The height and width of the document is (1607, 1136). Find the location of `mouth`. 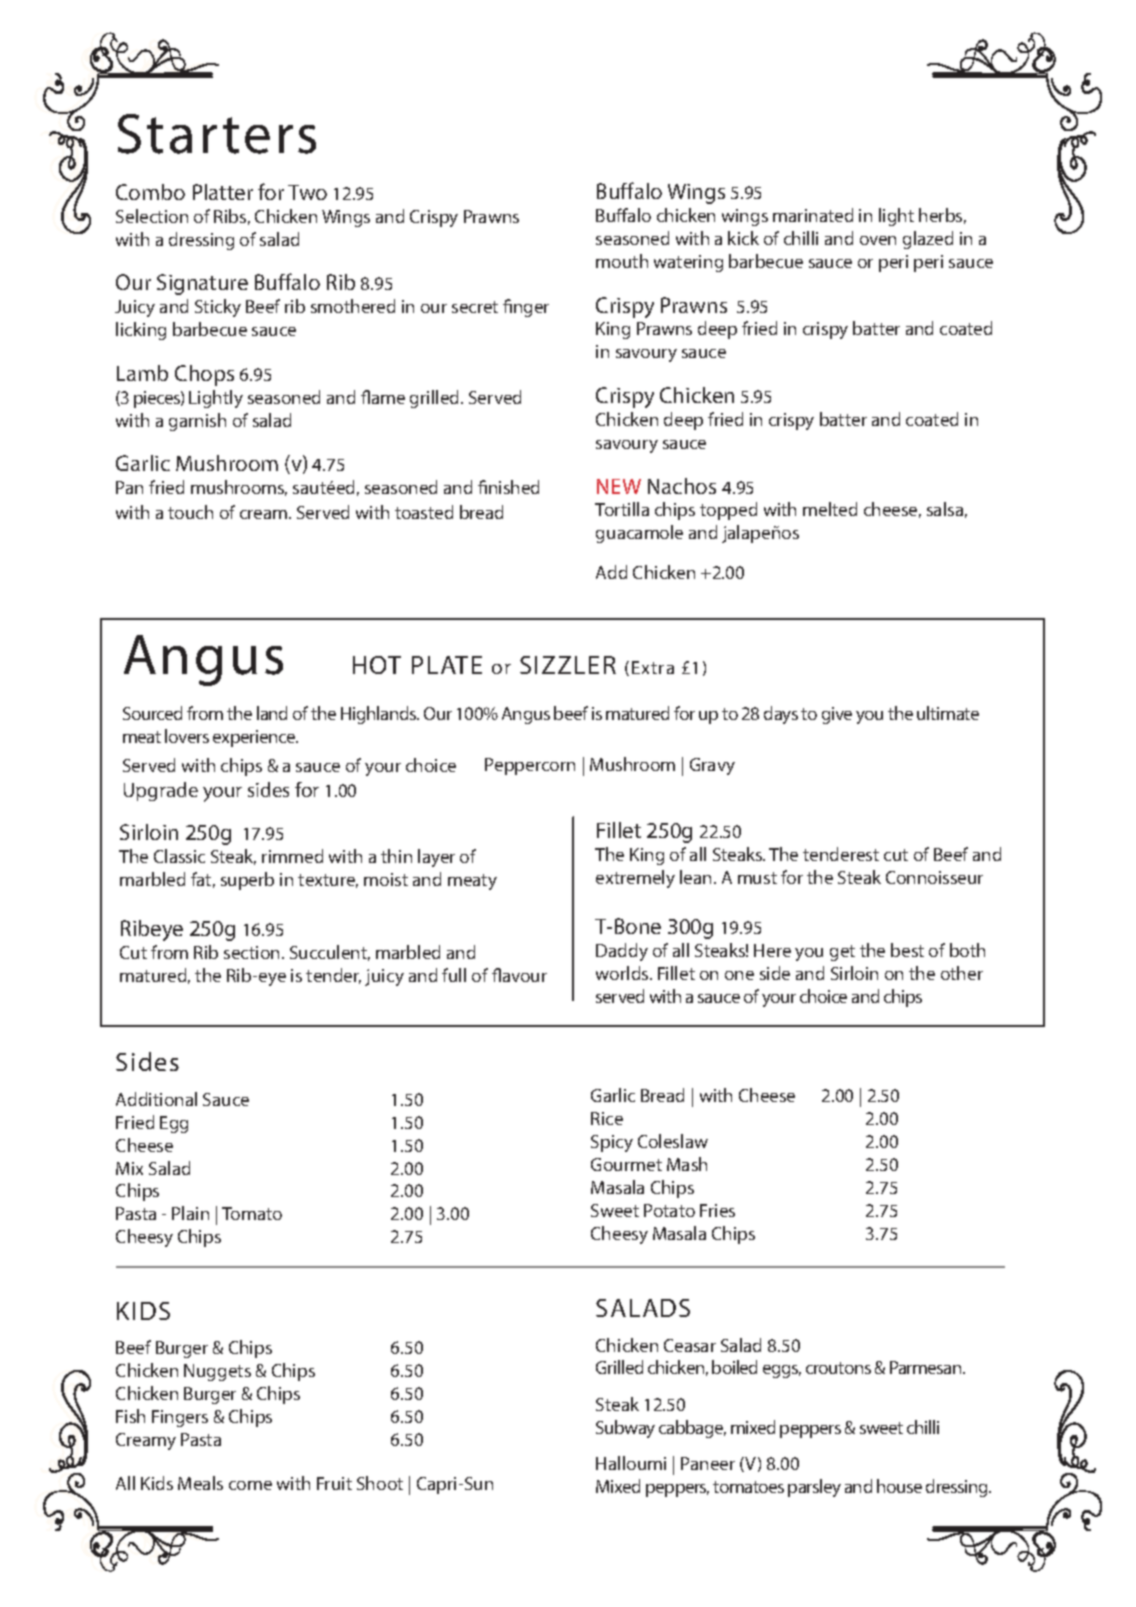

mouth is located at coordinates (622, 261).
